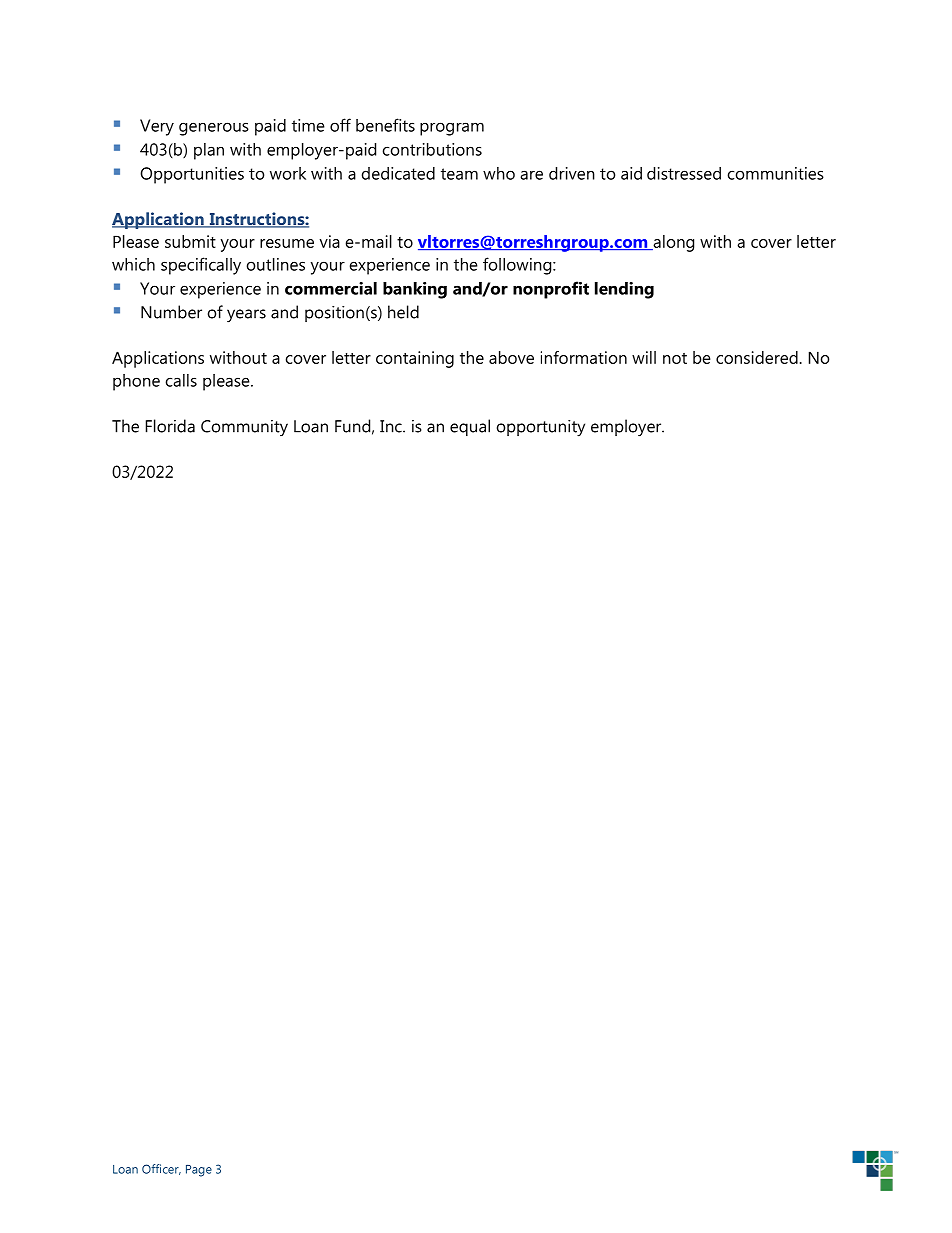 The image size is (952, 1233). I want to click on containing, so click(415, 359).
